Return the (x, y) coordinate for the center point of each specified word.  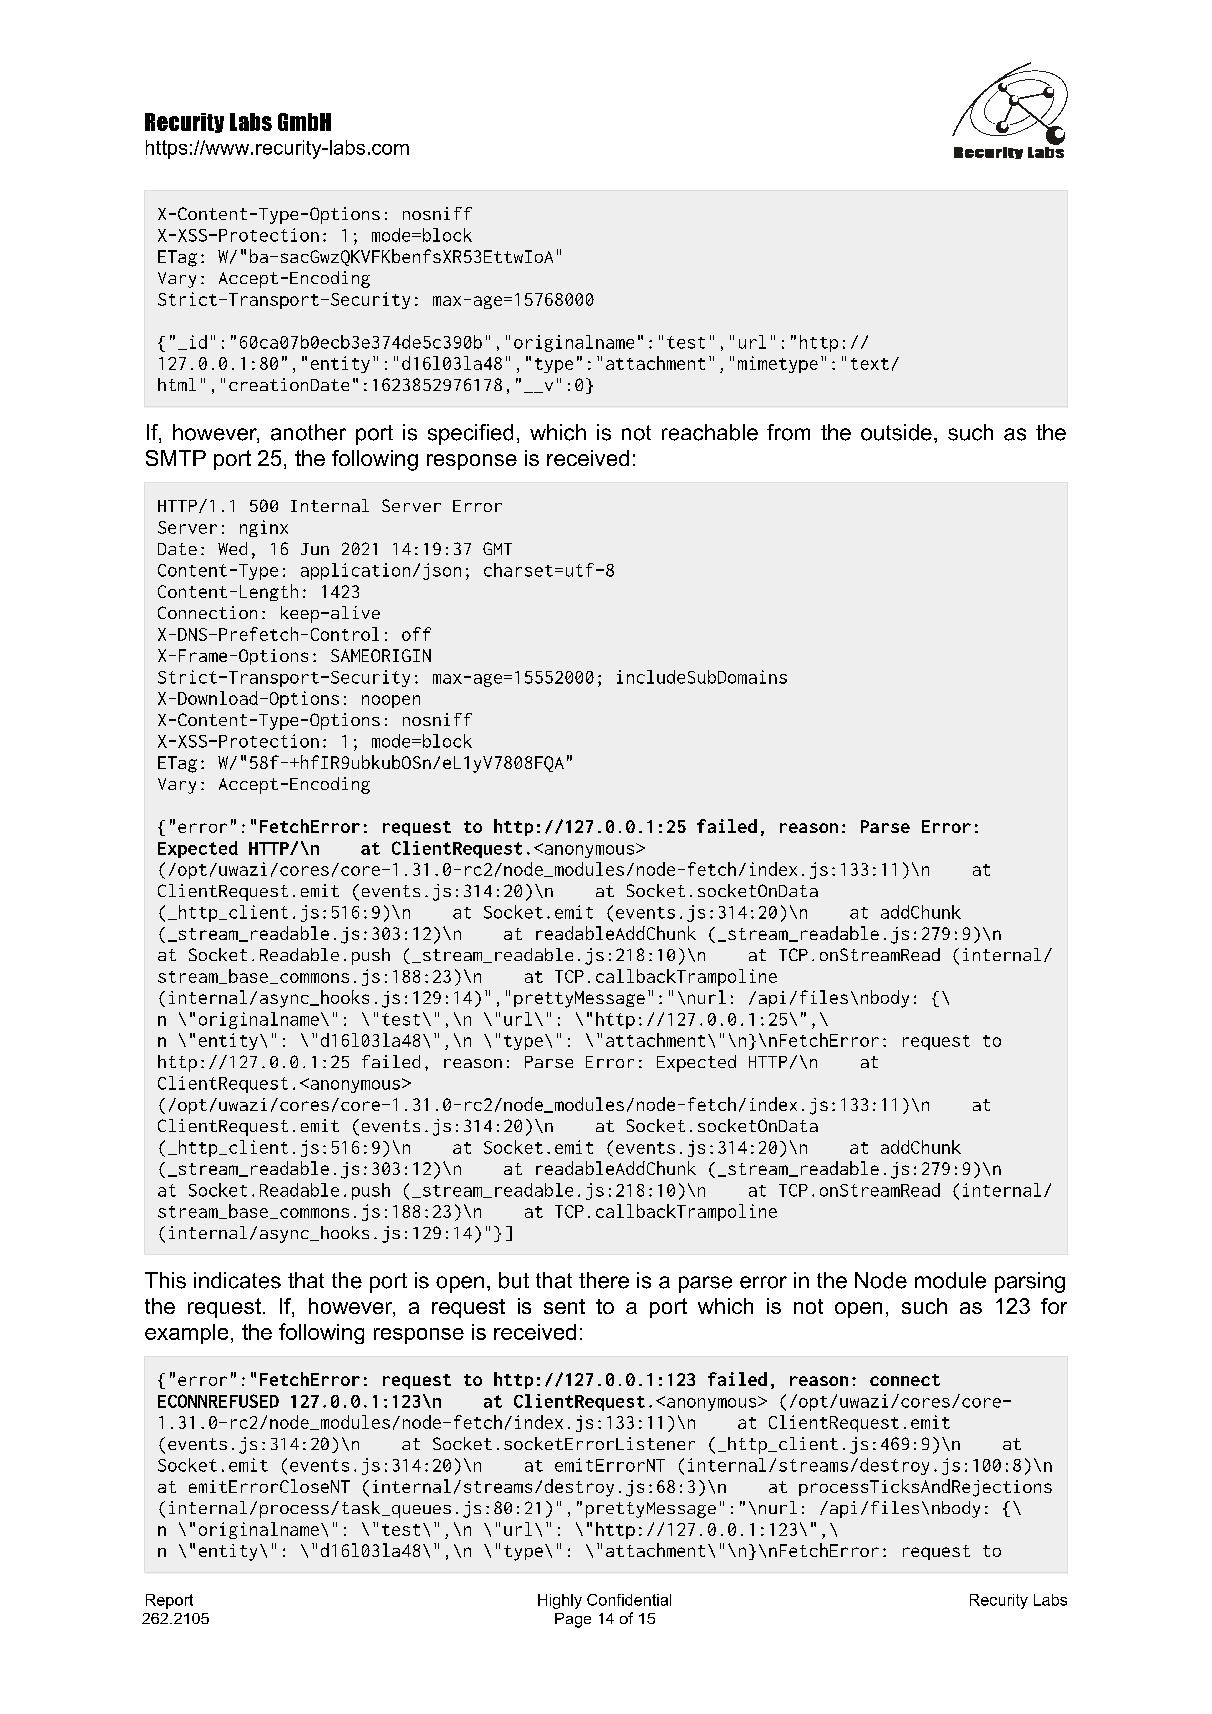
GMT (497, 548)
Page (573, 1620)
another (308, 432)
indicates (237, 1280)
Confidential (629, 1600)
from (788, 432)
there (604, 1280)
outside (896, 432)
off (416, 634)
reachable (710, 432)
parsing (1030, 1282)
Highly (560, 1601)
